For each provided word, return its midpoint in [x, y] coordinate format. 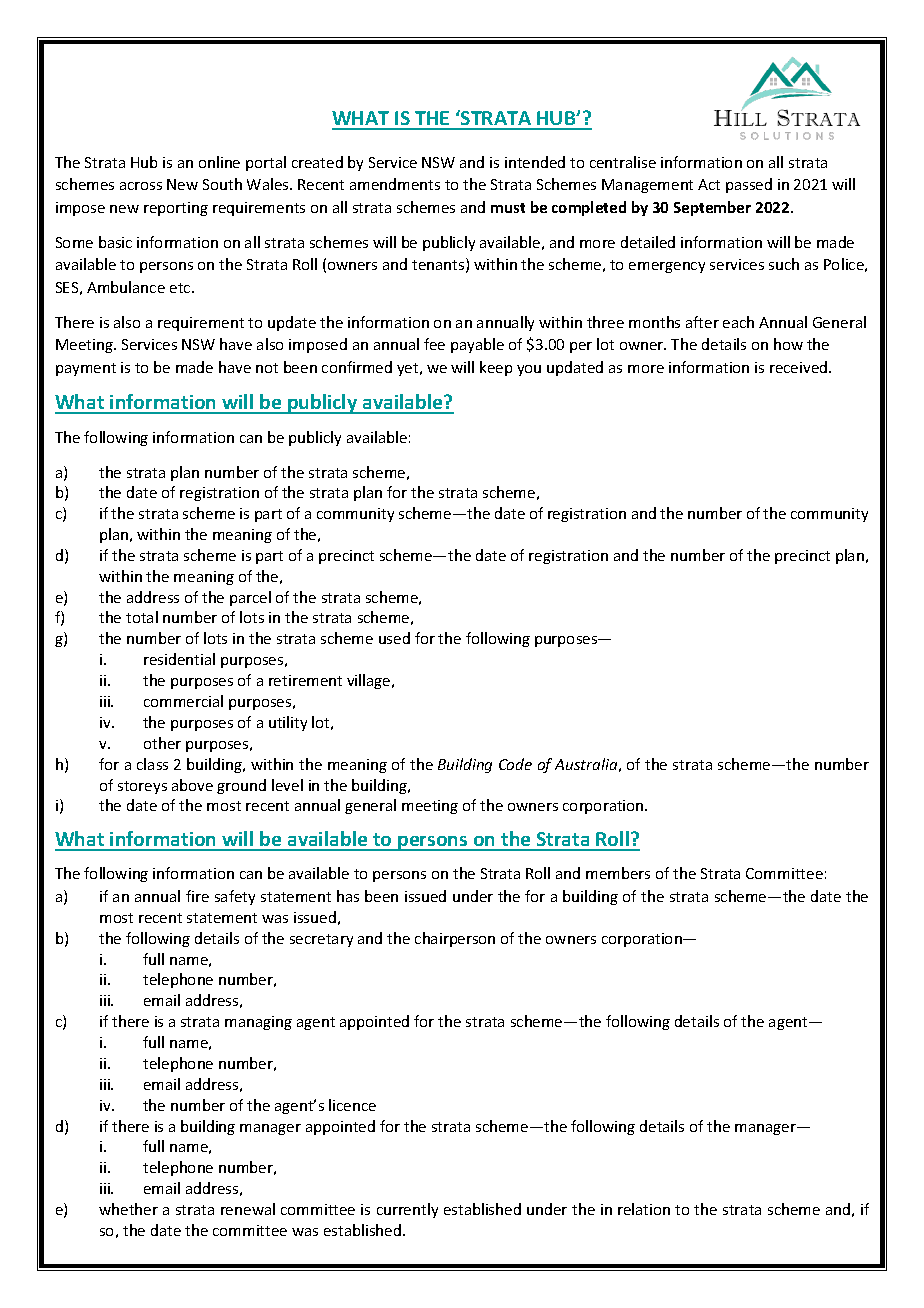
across [141, 186]
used [394, 638]
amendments [395, 184]
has [348, 896]
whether [128, 1209]
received [800, 367]
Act [709, 184]
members [618, 873]
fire [197, 896]
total [142, 617]
